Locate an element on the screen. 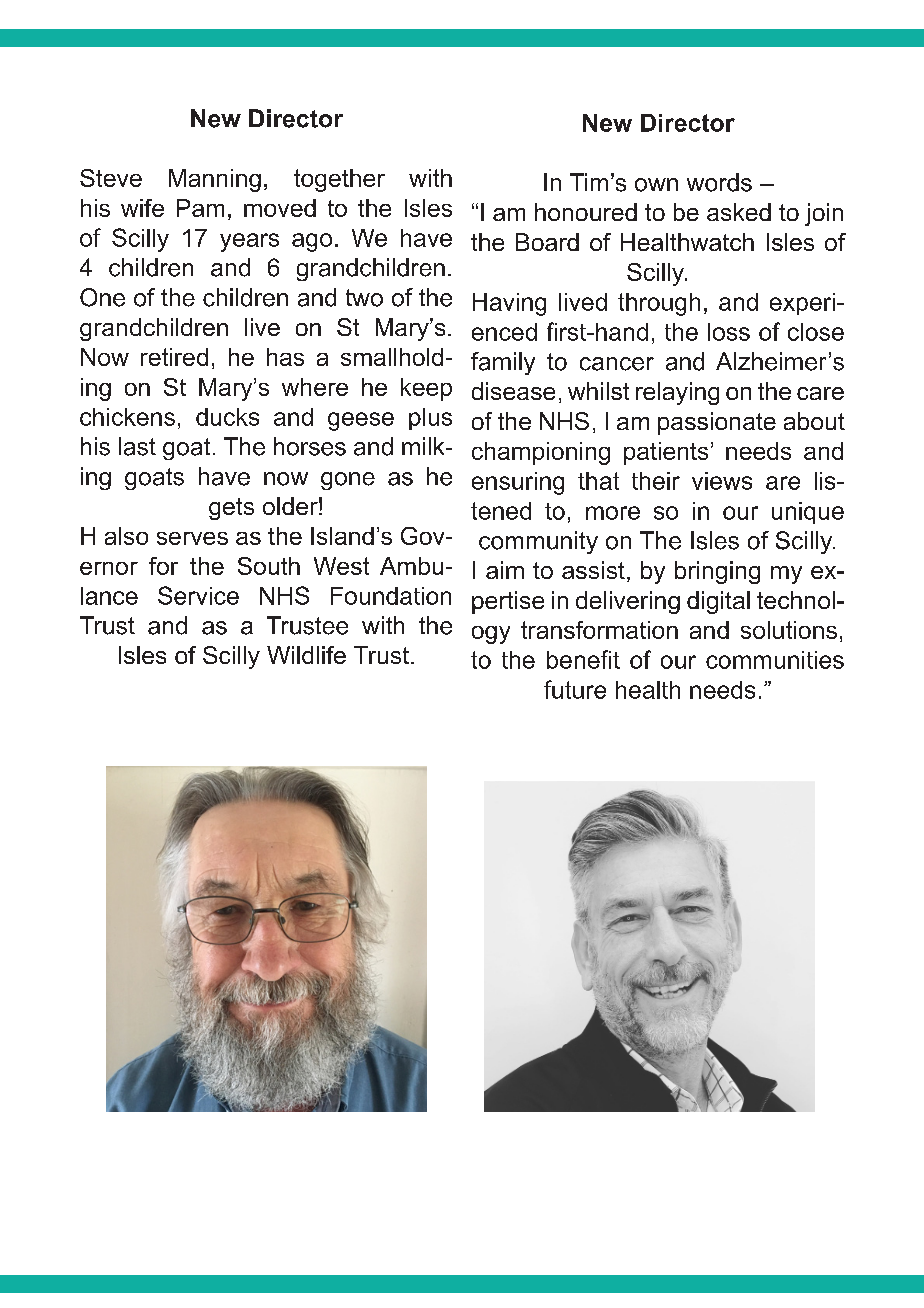 This screenshot has height=1308, width=924. Manning is located at coordinates (215, 180).
